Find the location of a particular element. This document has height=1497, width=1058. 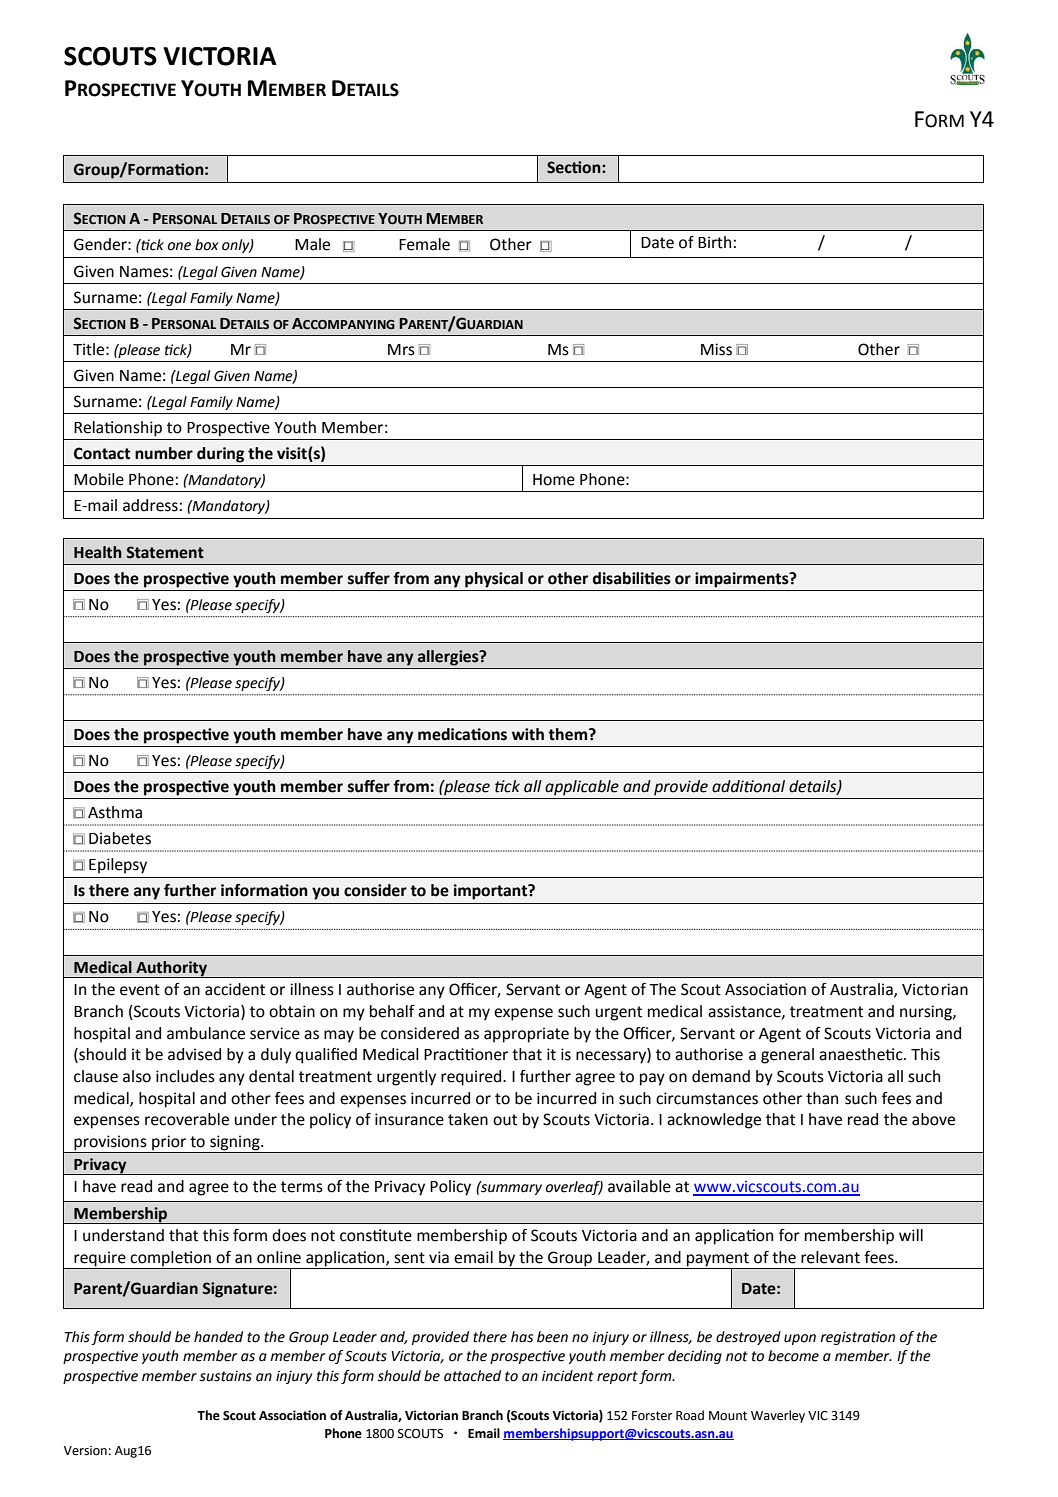

Birth is located at coordinates (714, 242).
